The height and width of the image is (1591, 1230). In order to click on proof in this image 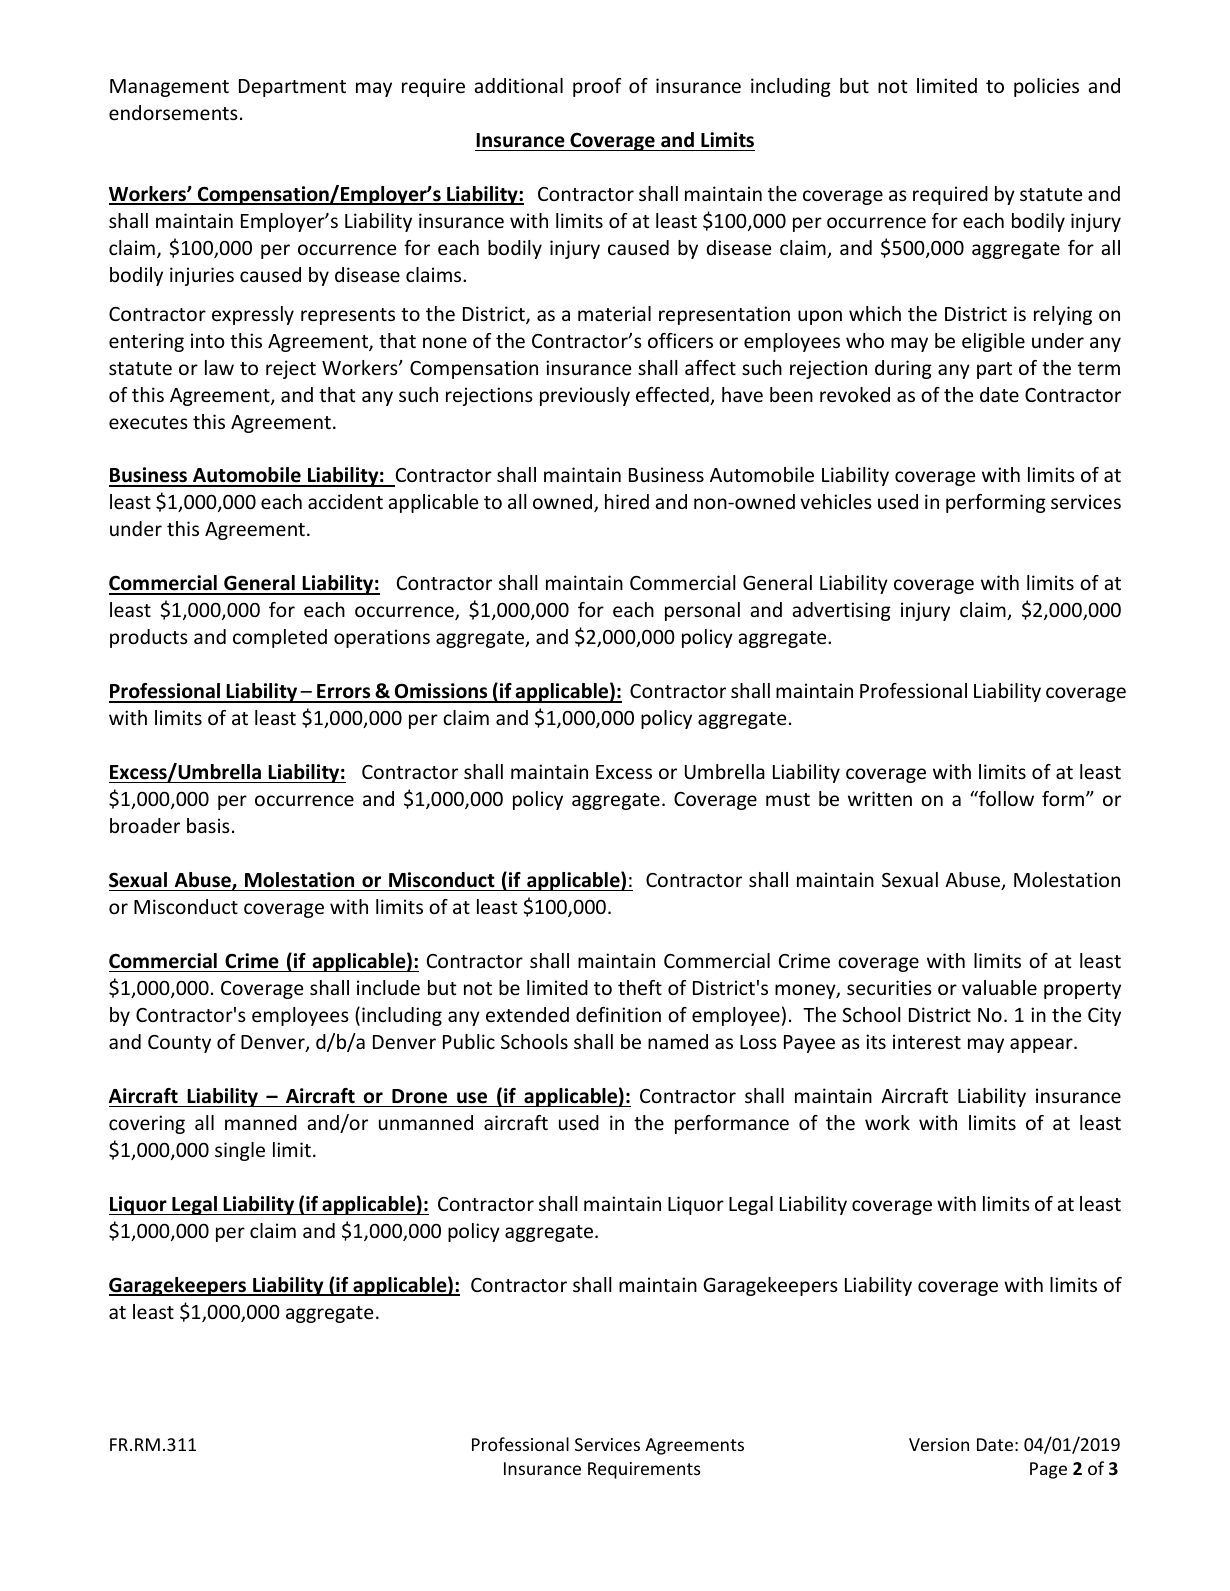, I will do `click(597, 87)`.
